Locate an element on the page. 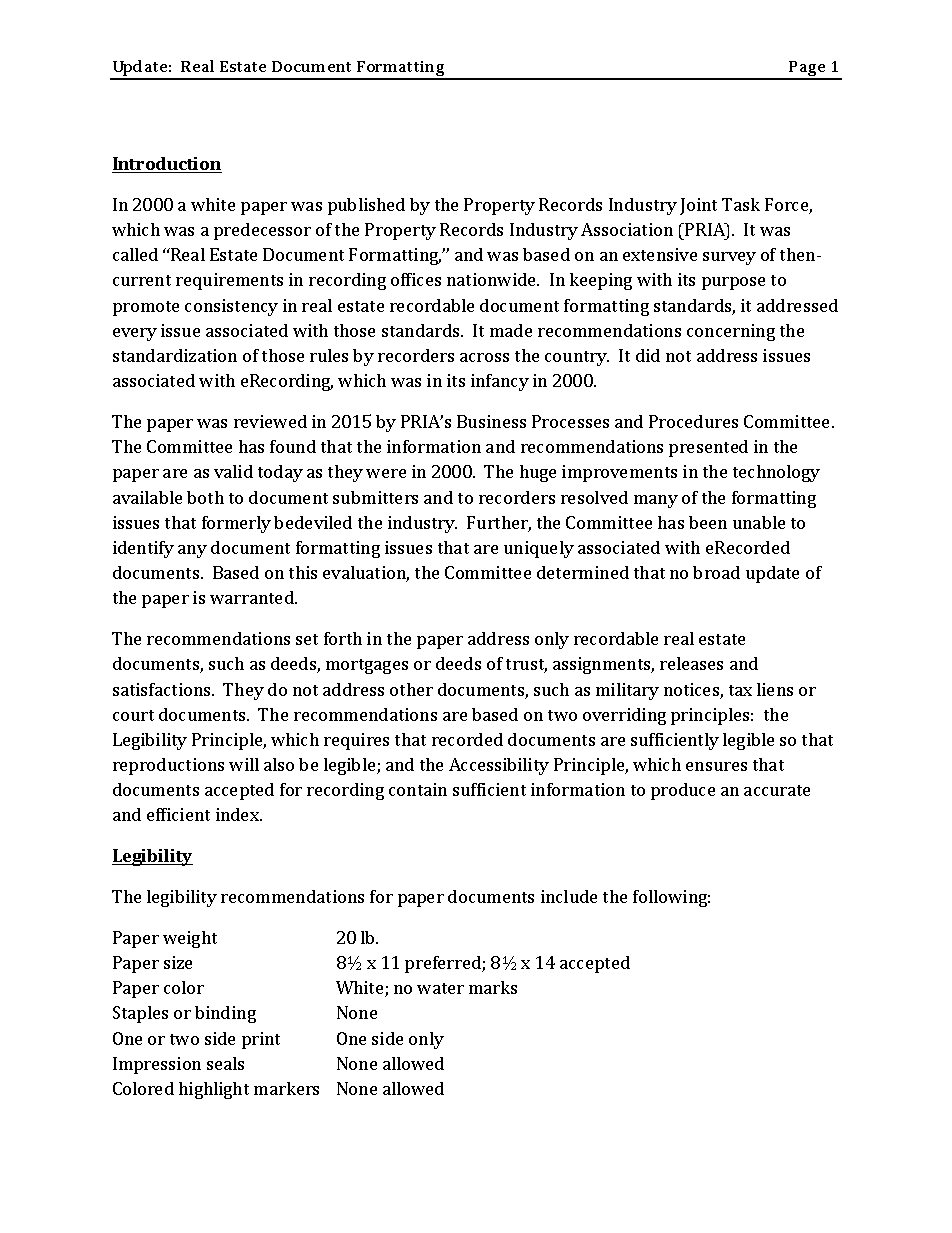 This image has height=1233, width=952. broad is located at coordinates (716, 572).
